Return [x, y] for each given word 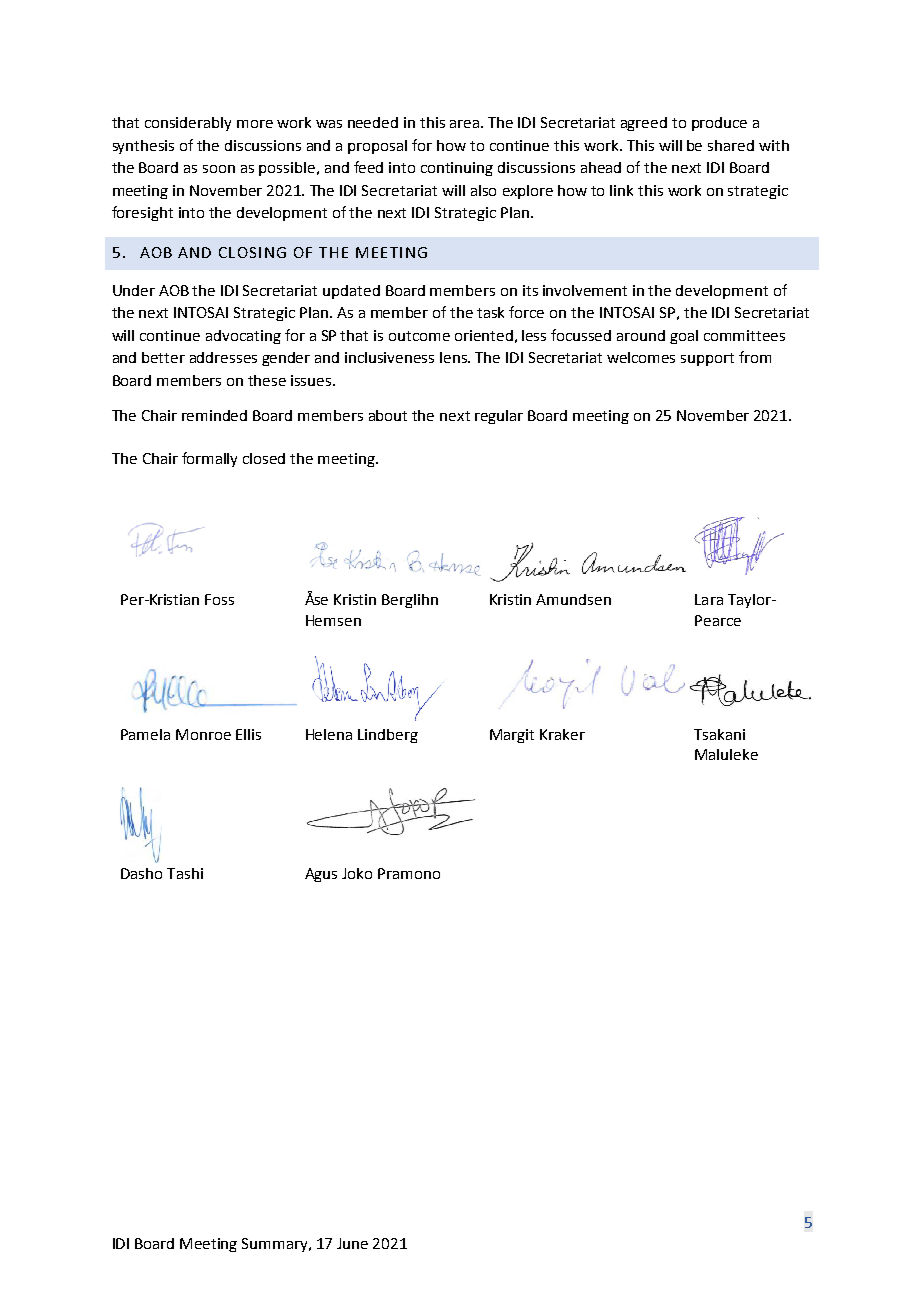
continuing [457, 169]
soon [219, 169]
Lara [709, 599]
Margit [512, 736]
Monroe [203, 734]
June [352, 1243]
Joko [357, 873]
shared [731, 145]
